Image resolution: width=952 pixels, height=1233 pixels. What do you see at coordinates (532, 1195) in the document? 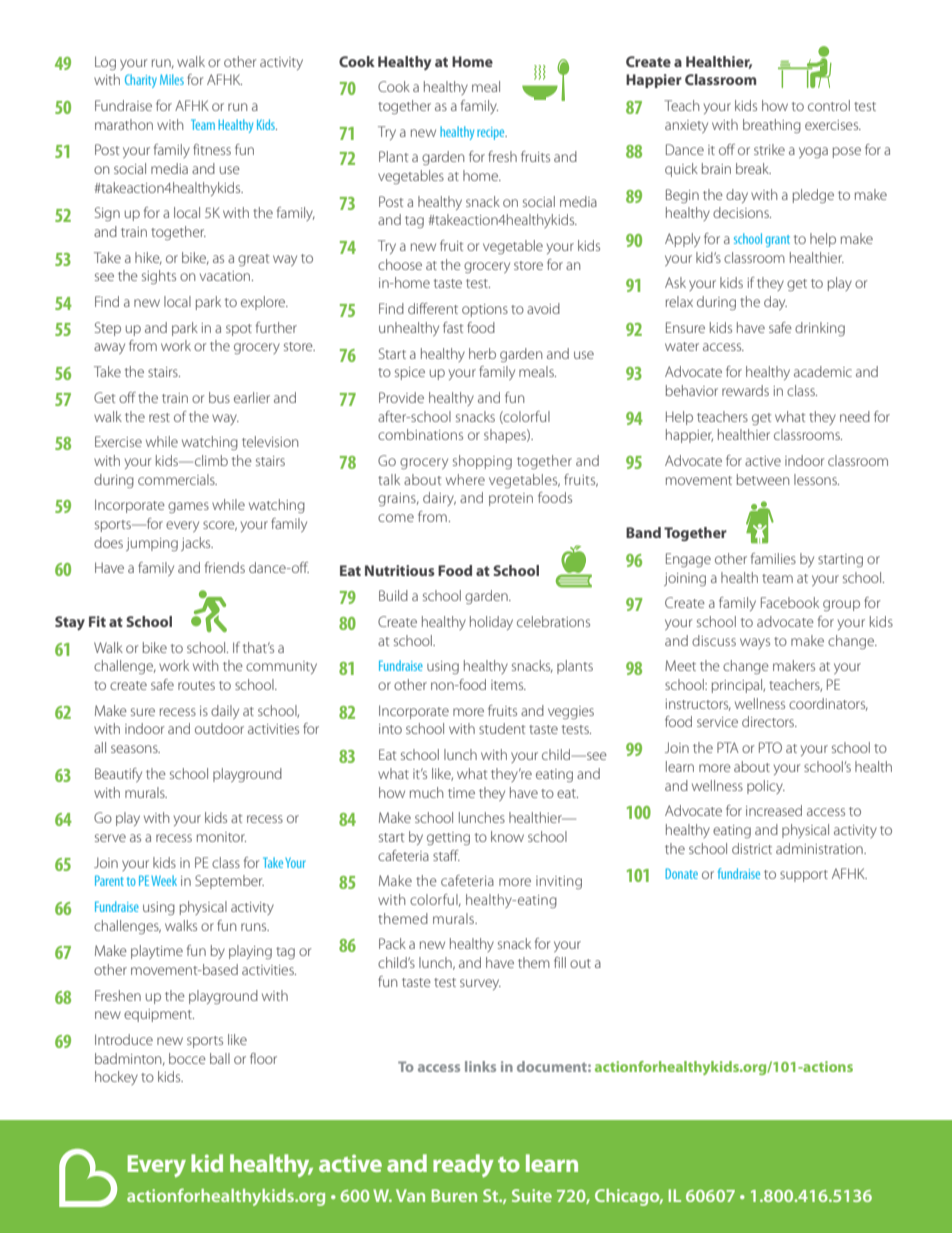
I see `Suite` at bounding box center [532, 1195].
